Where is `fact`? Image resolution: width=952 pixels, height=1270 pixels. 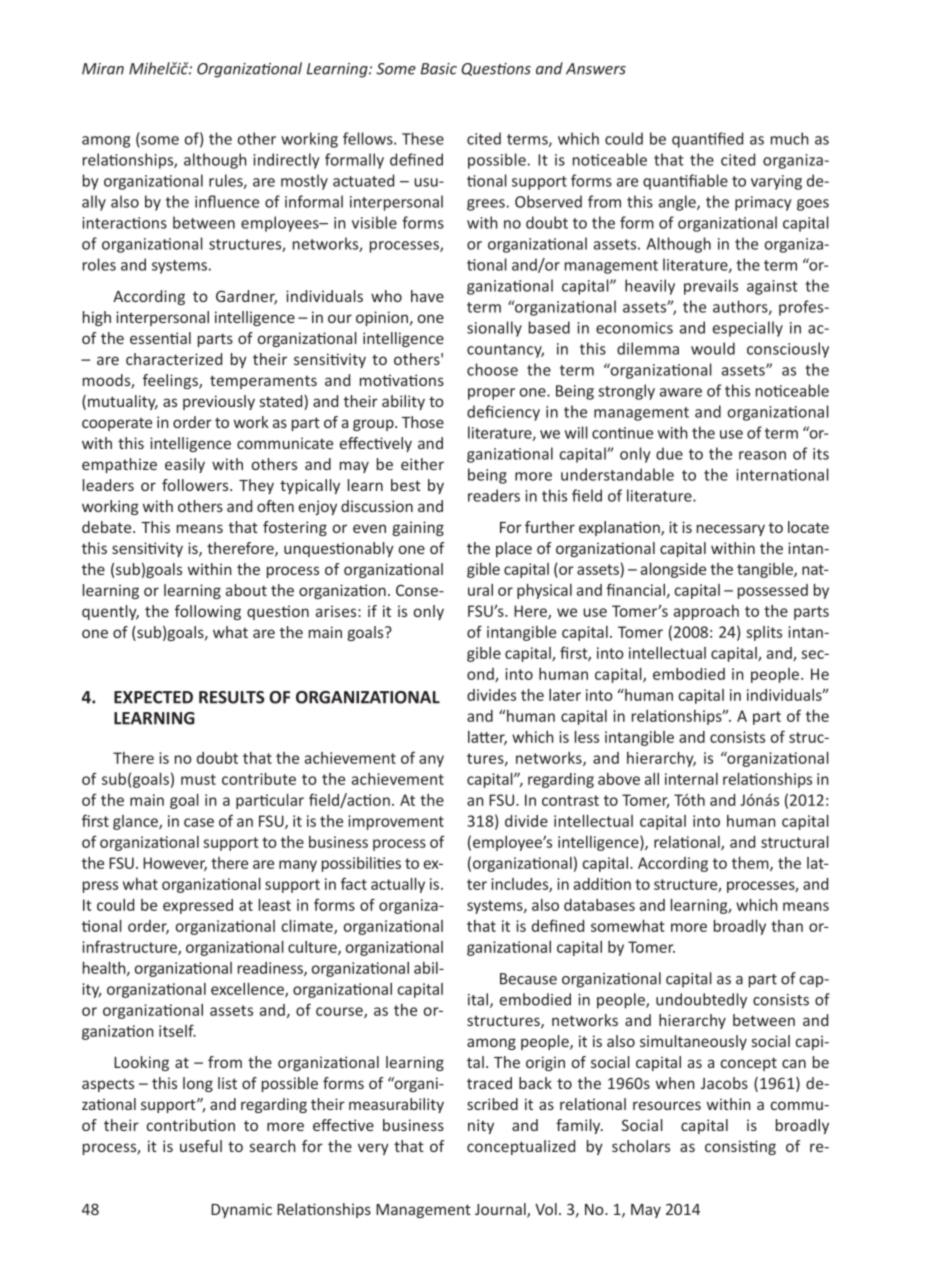 fact is located at coordinates (354, 883).
